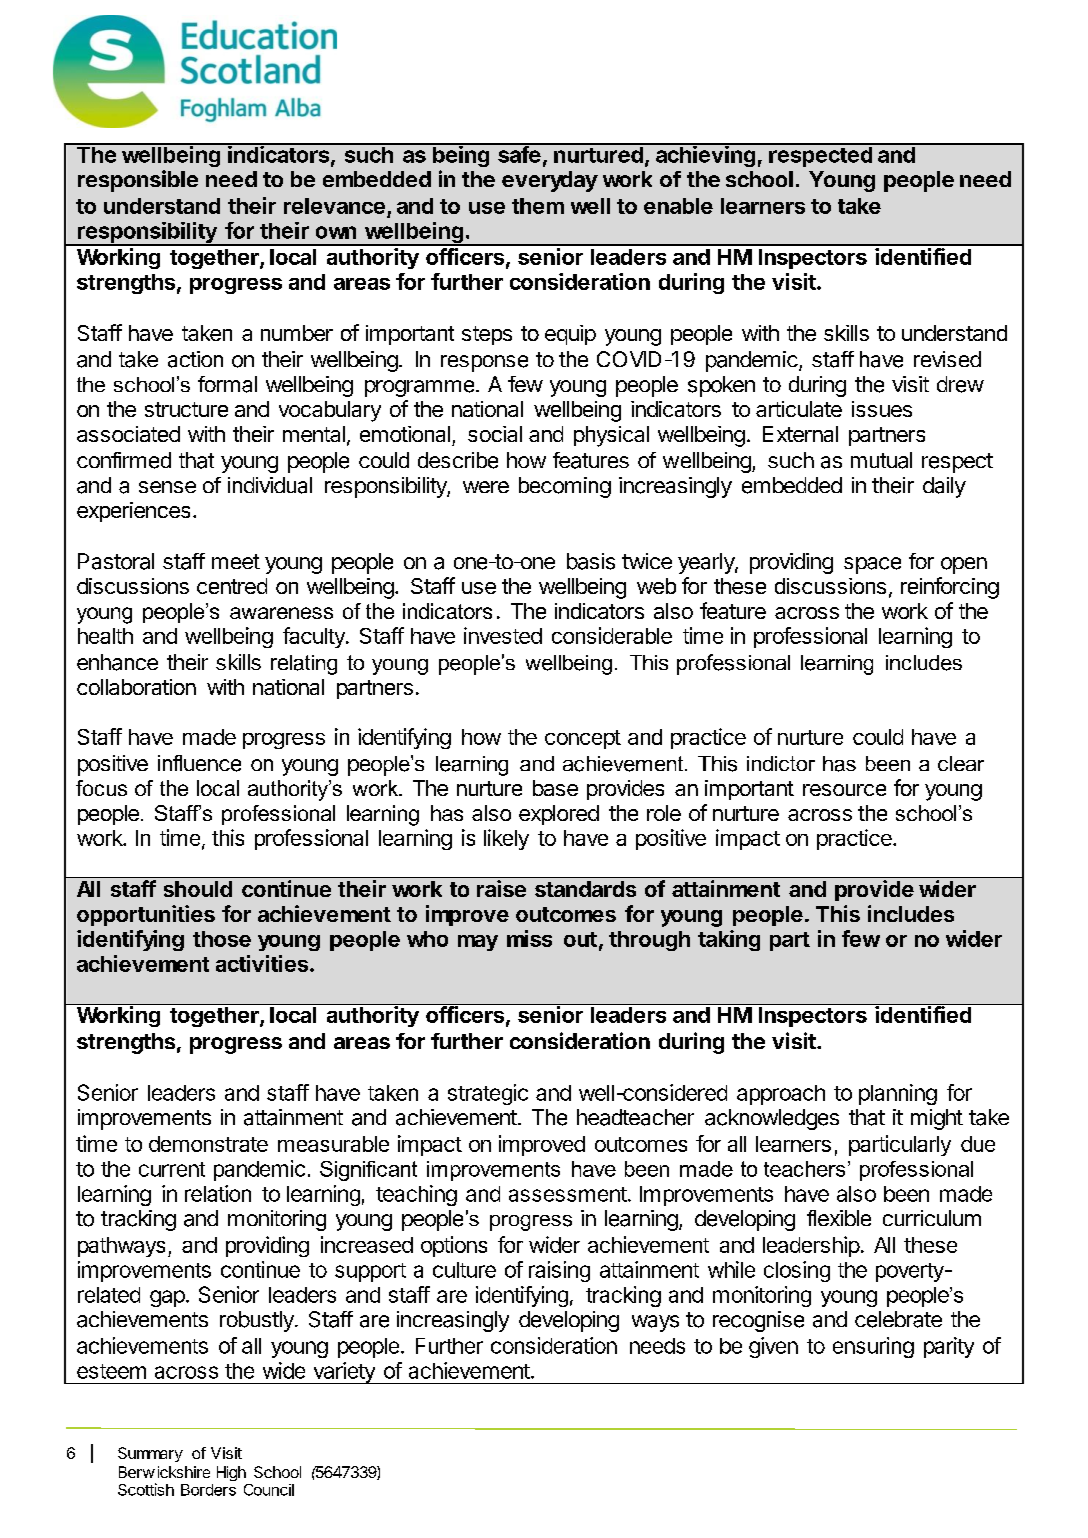  I want to click on space, so click(872, 565).
